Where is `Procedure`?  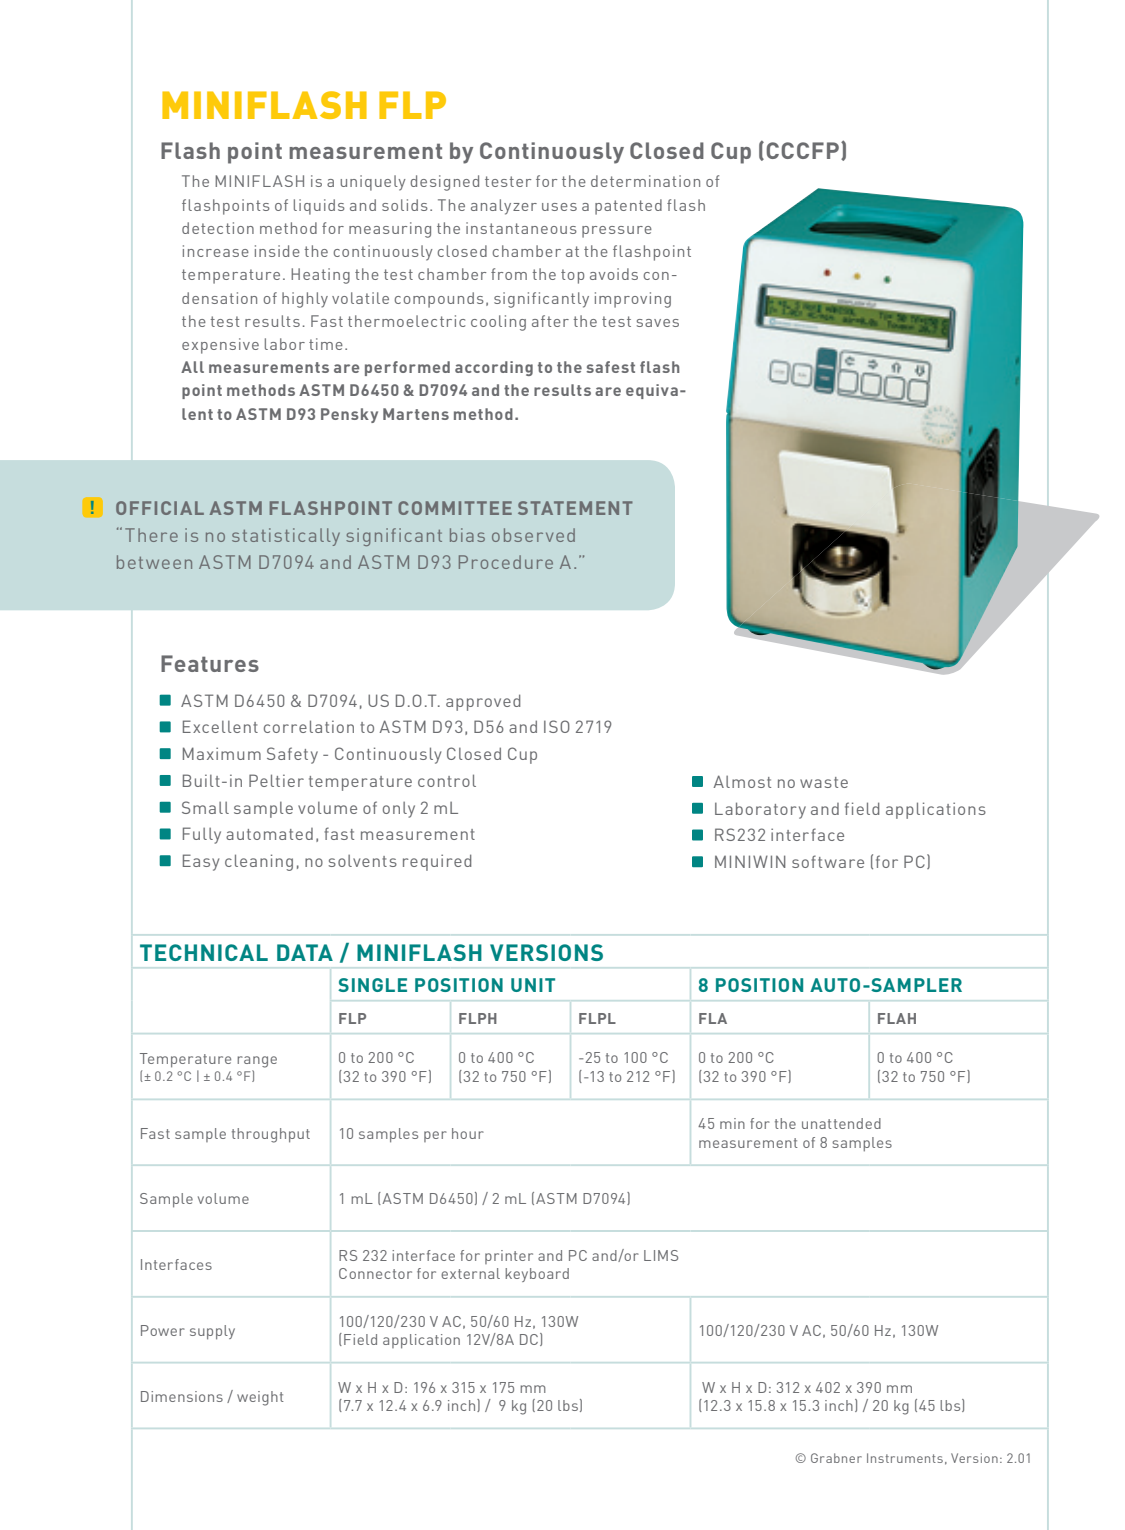
Procedure is located at coordinates (506, 562).
